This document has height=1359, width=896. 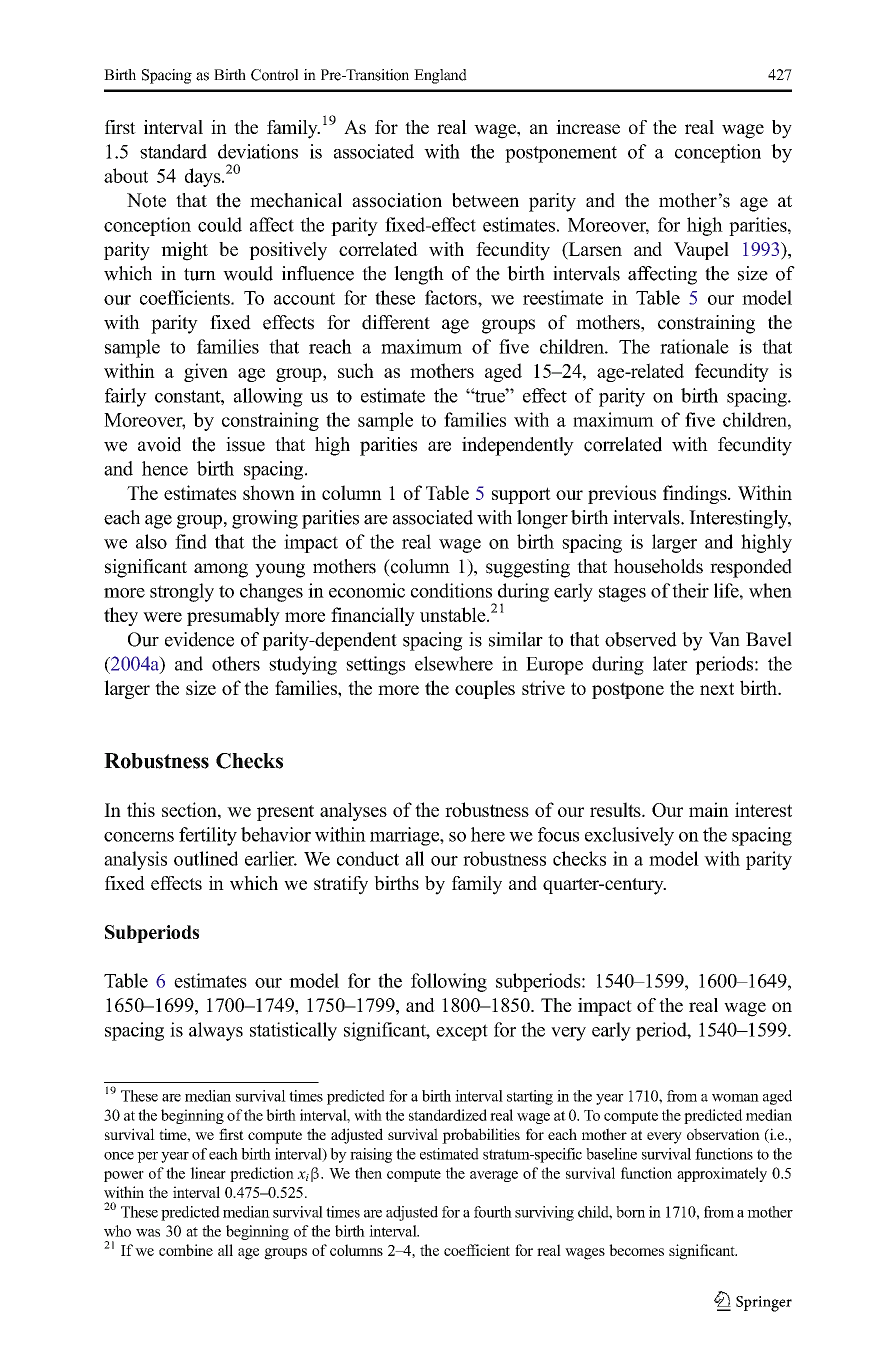 I want to click on conduct, so click(x=368, y=858).
